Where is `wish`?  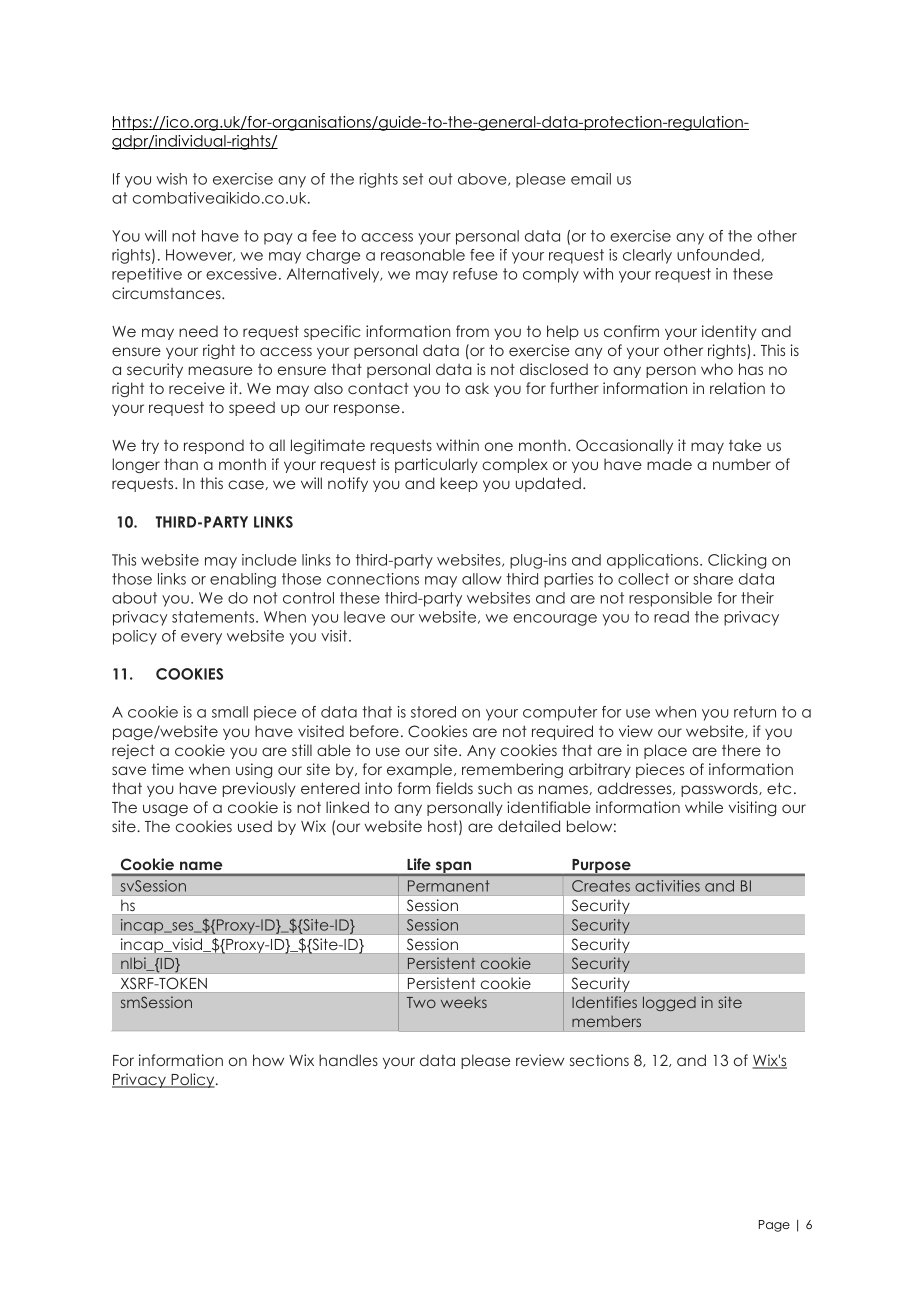 wish is located at coordinates (171, 179).
